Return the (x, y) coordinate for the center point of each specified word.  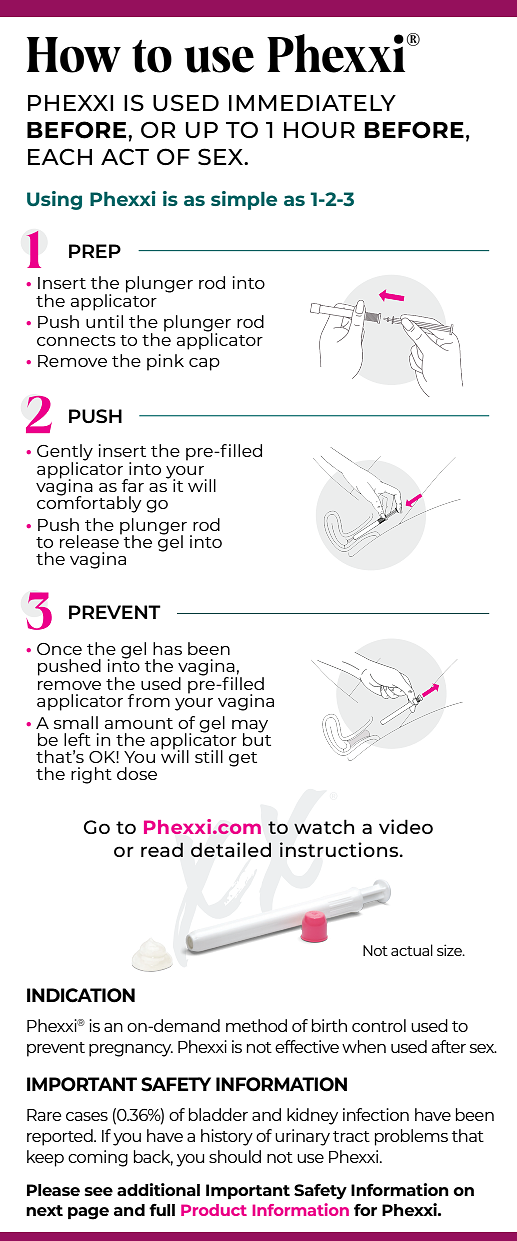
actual (412, 950)
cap (204, 364)
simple (244, 200)
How (74, 55)
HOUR (319, 129)
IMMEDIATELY (312, 103)
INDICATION (81, 995)
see (98, 1191)
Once (59, 649)
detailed (231, 849)
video (406, 826)
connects (76, 340)
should (235, 1156)
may (250, 727)
